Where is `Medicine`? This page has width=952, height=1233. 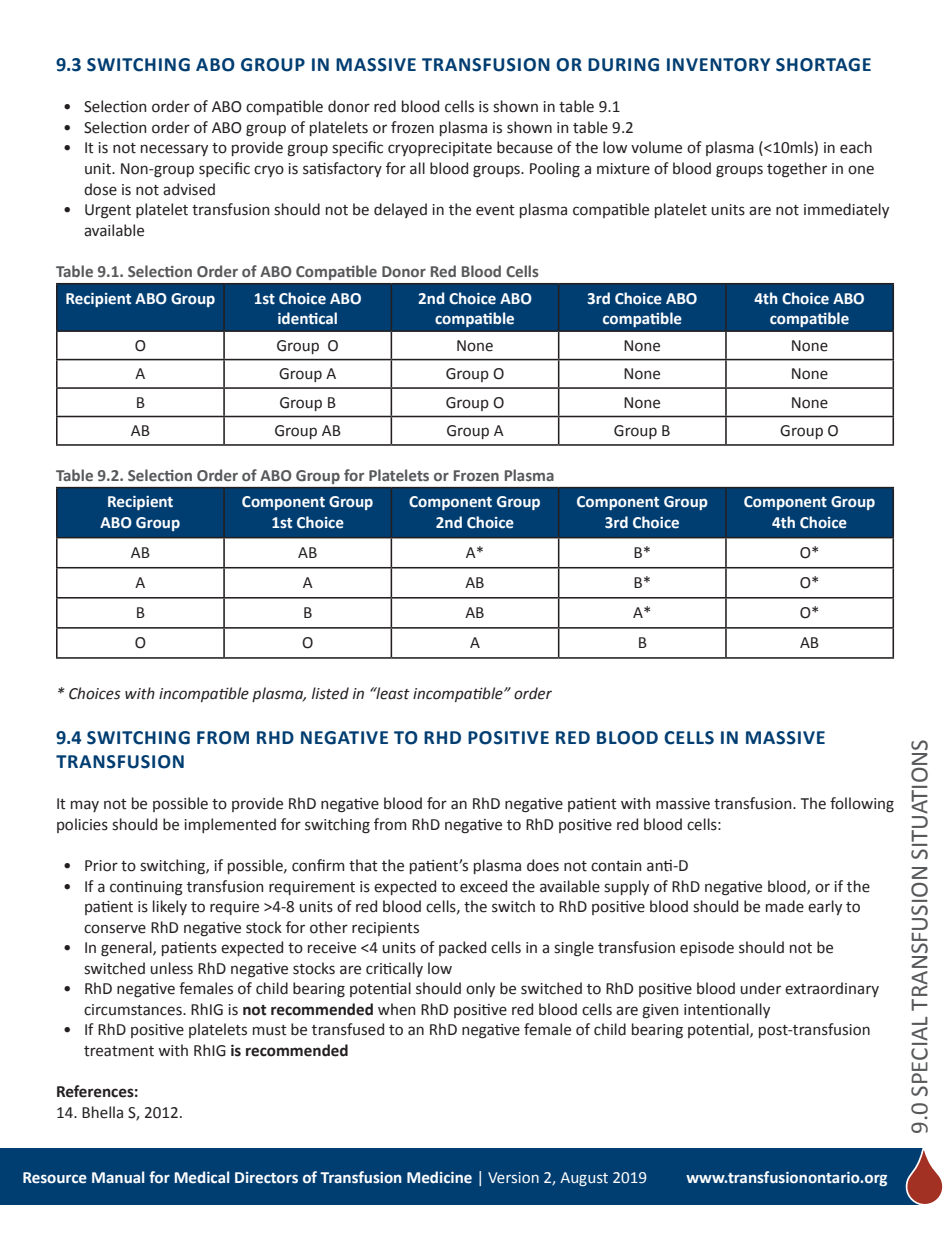
Medicine is located at coordinates (439, 1177).
